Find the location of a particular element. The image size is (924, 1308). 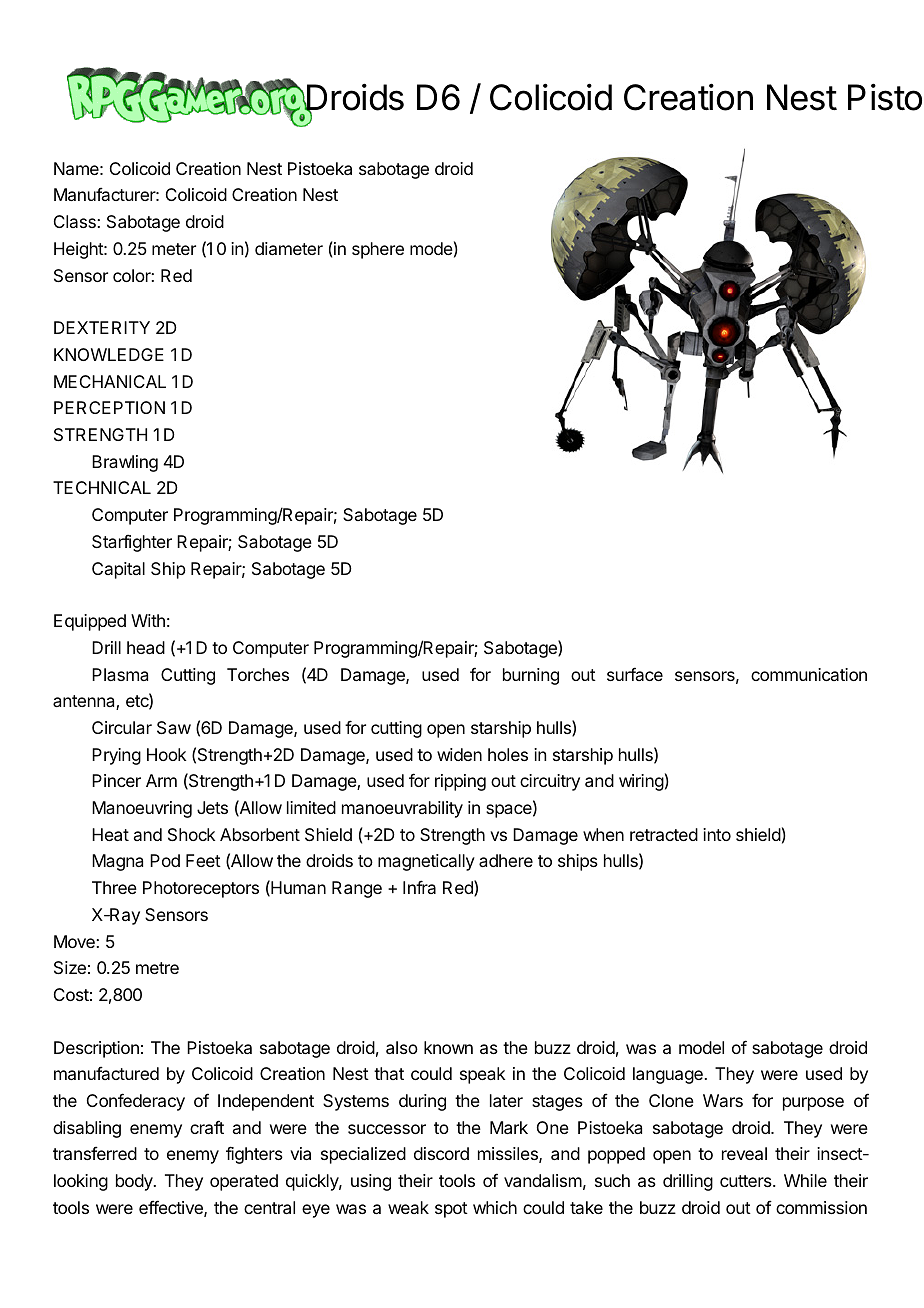

Class is located at coordinates (76, 221).
